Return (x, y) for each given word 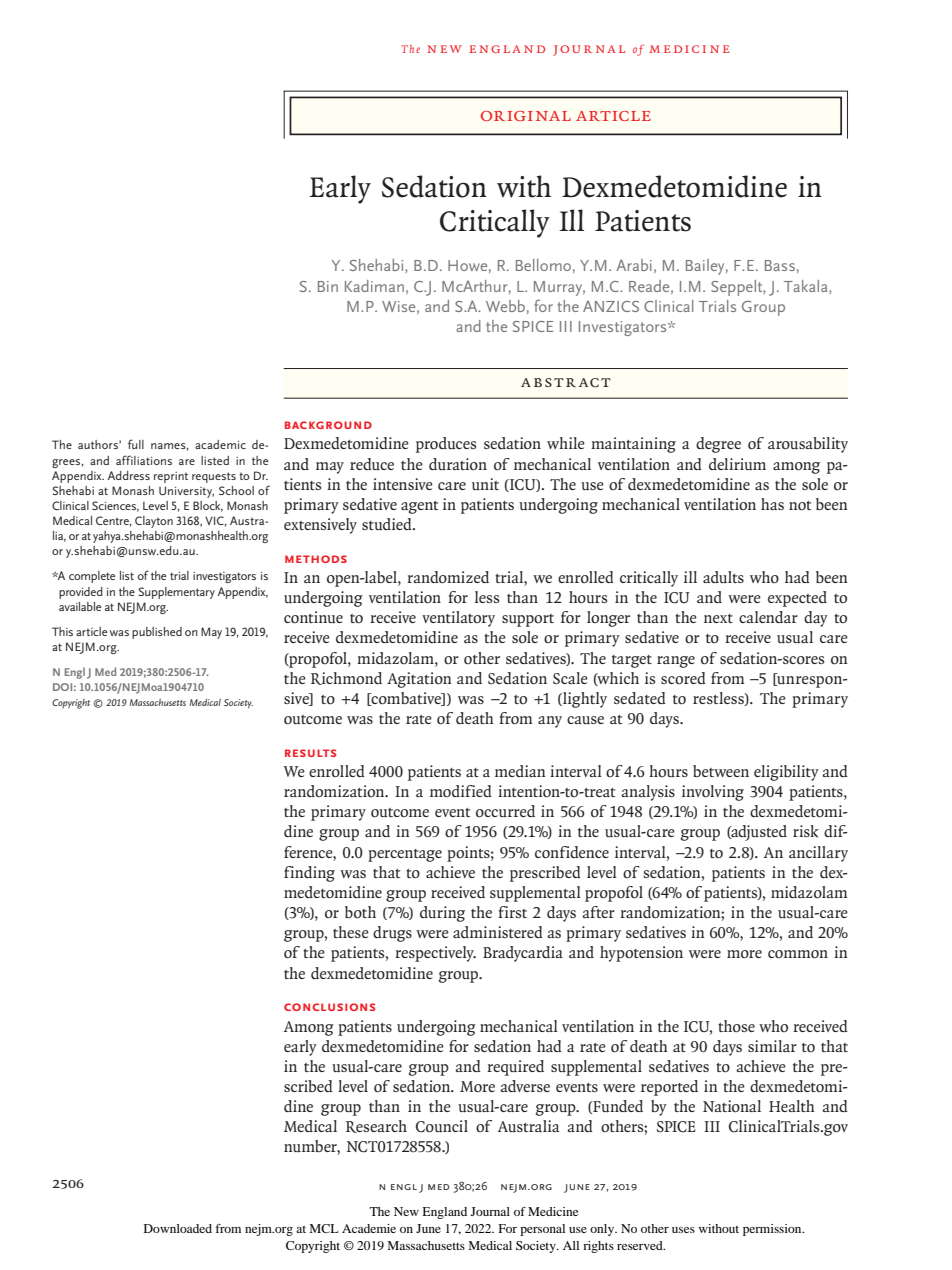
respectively (435, 954)
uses (683, 1230)
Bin (328, 286)
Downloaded (178, 1228)
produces (446, 445)
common (798, 954)
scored (683, 678)
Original (526, 116)
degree (718, 445)
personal (542, 1230)
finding (309, 874)
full (136, 444)
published (157, 633)
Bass (780, 265)
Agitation (419, 680)
